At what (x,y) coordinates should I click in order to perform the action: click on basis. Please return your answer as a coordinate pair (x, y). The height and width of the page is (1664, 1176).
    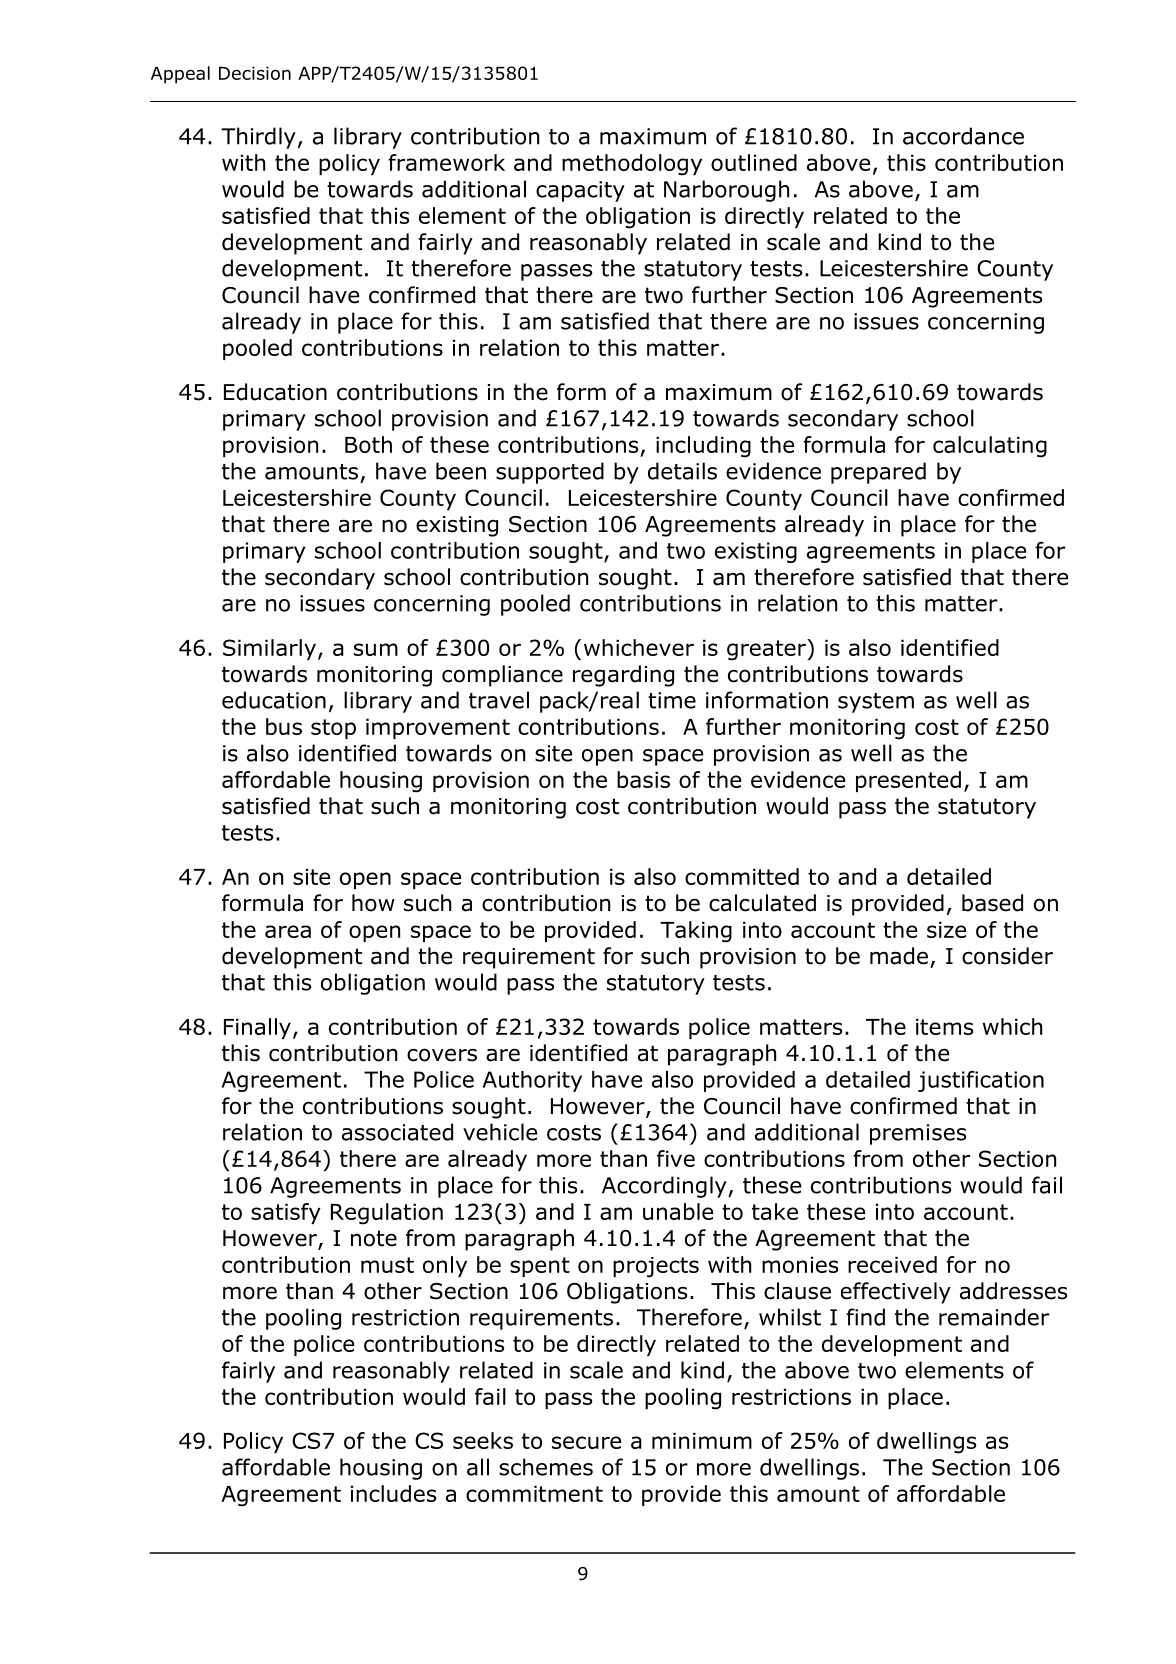
    Looking at the image, I should click on (643, 779).
